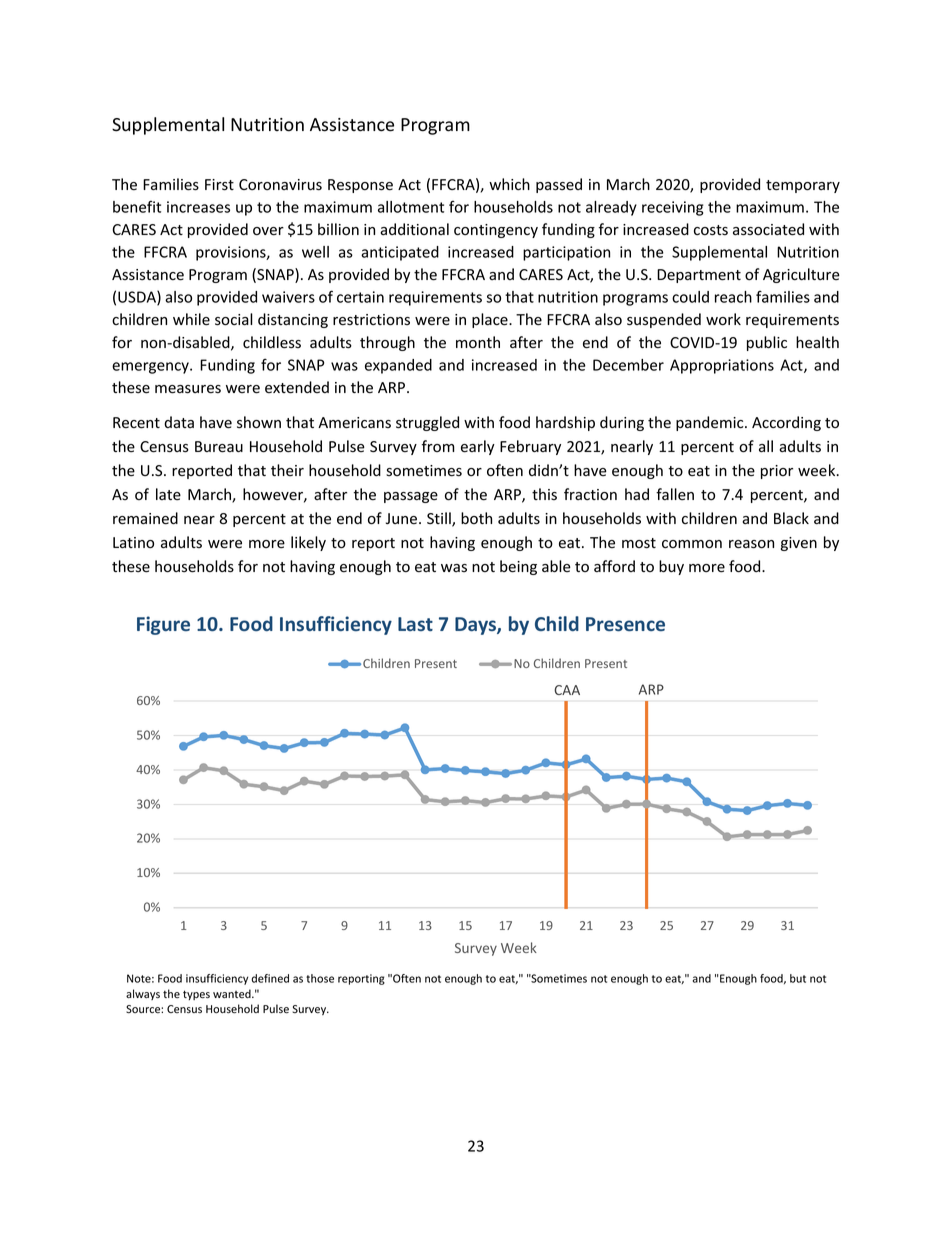 The height and width of the screenshot is (1233, 952). I want to click on those, so click(320, 978).
